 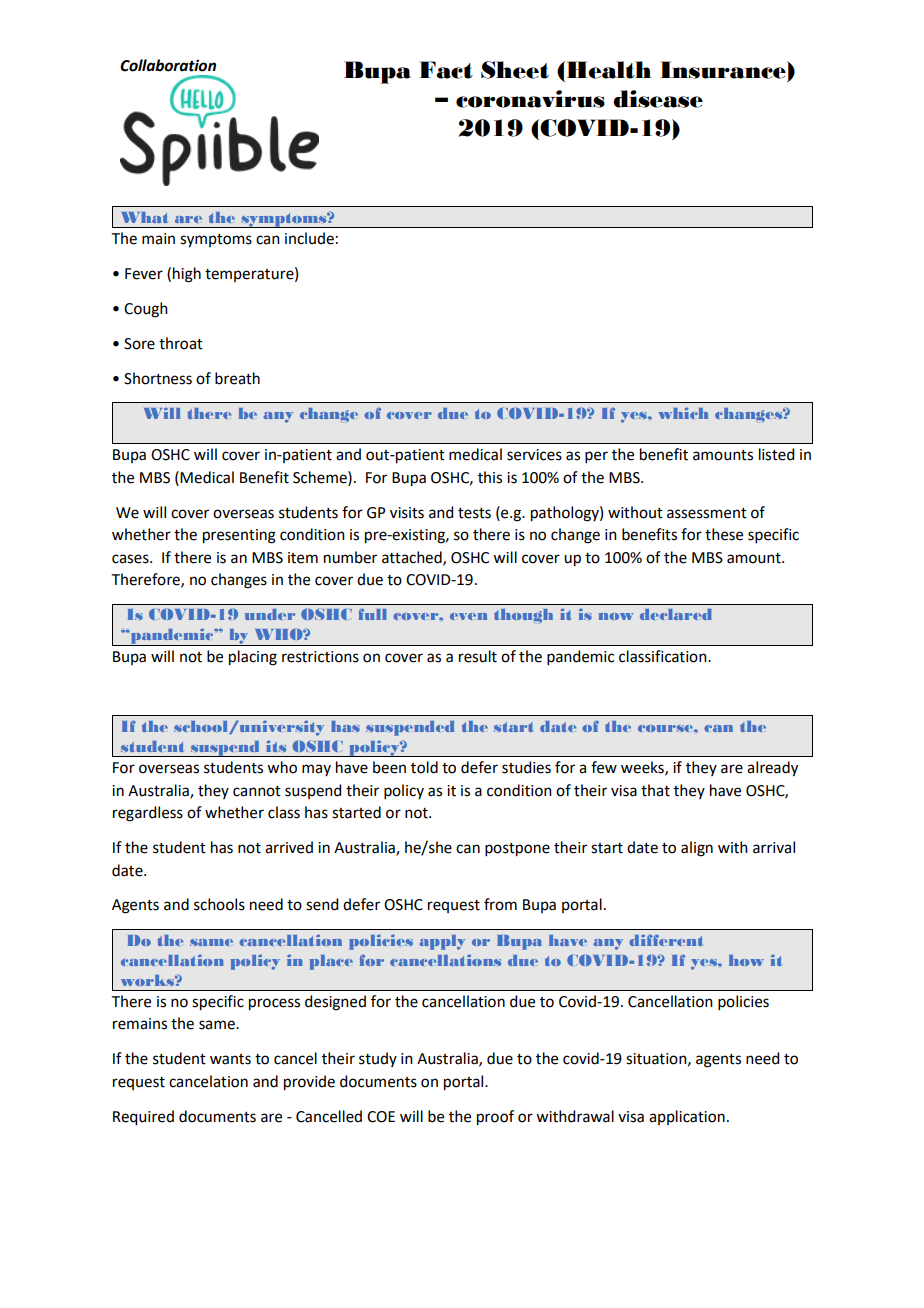 What do you see at coordinates (168, 65) in the screenshot?
I see `Collaboration` at bounding box center [168, 65].
